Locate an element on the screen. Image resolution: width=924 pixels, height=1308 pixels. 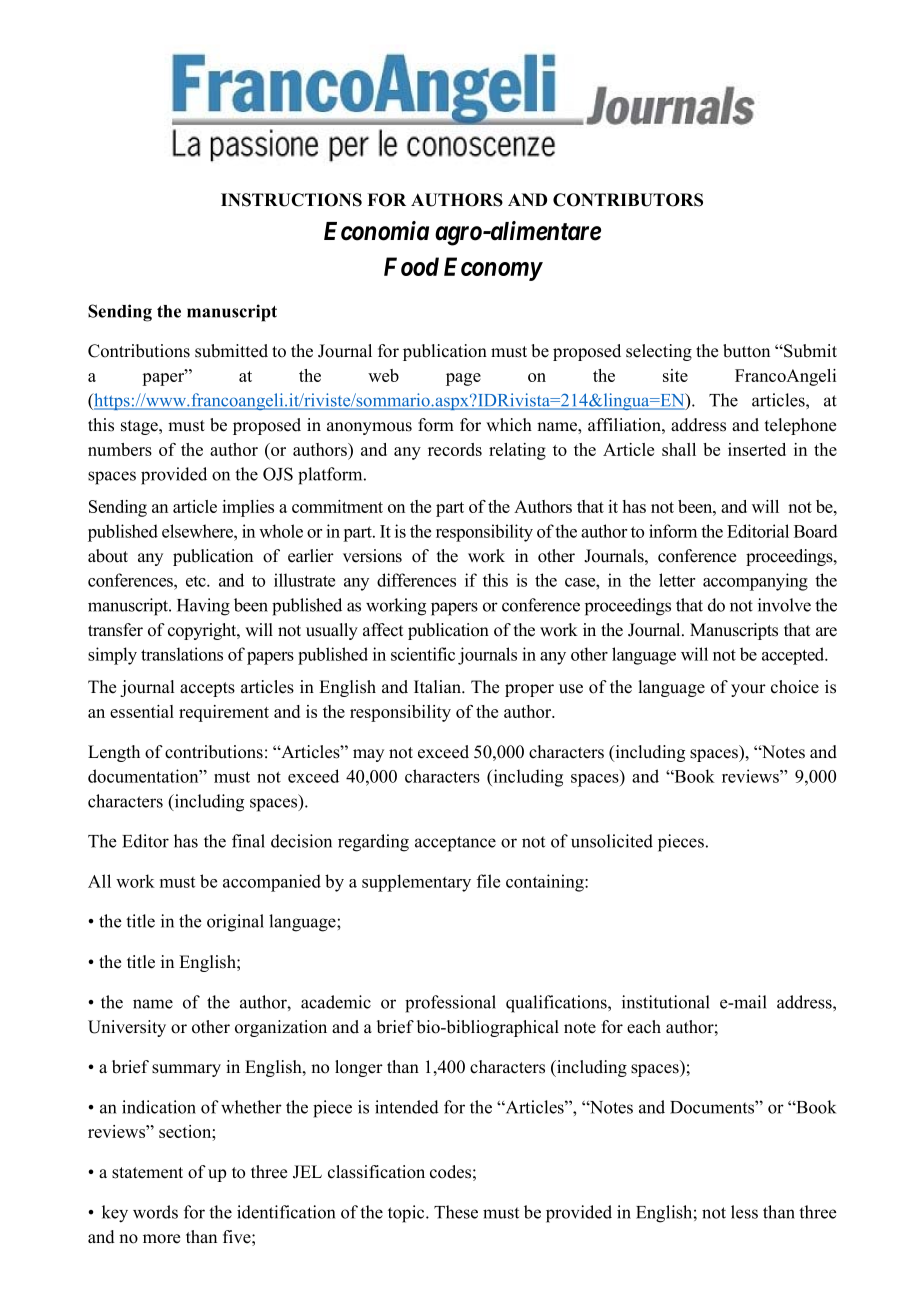
your is located at coordinates (748, 690).
